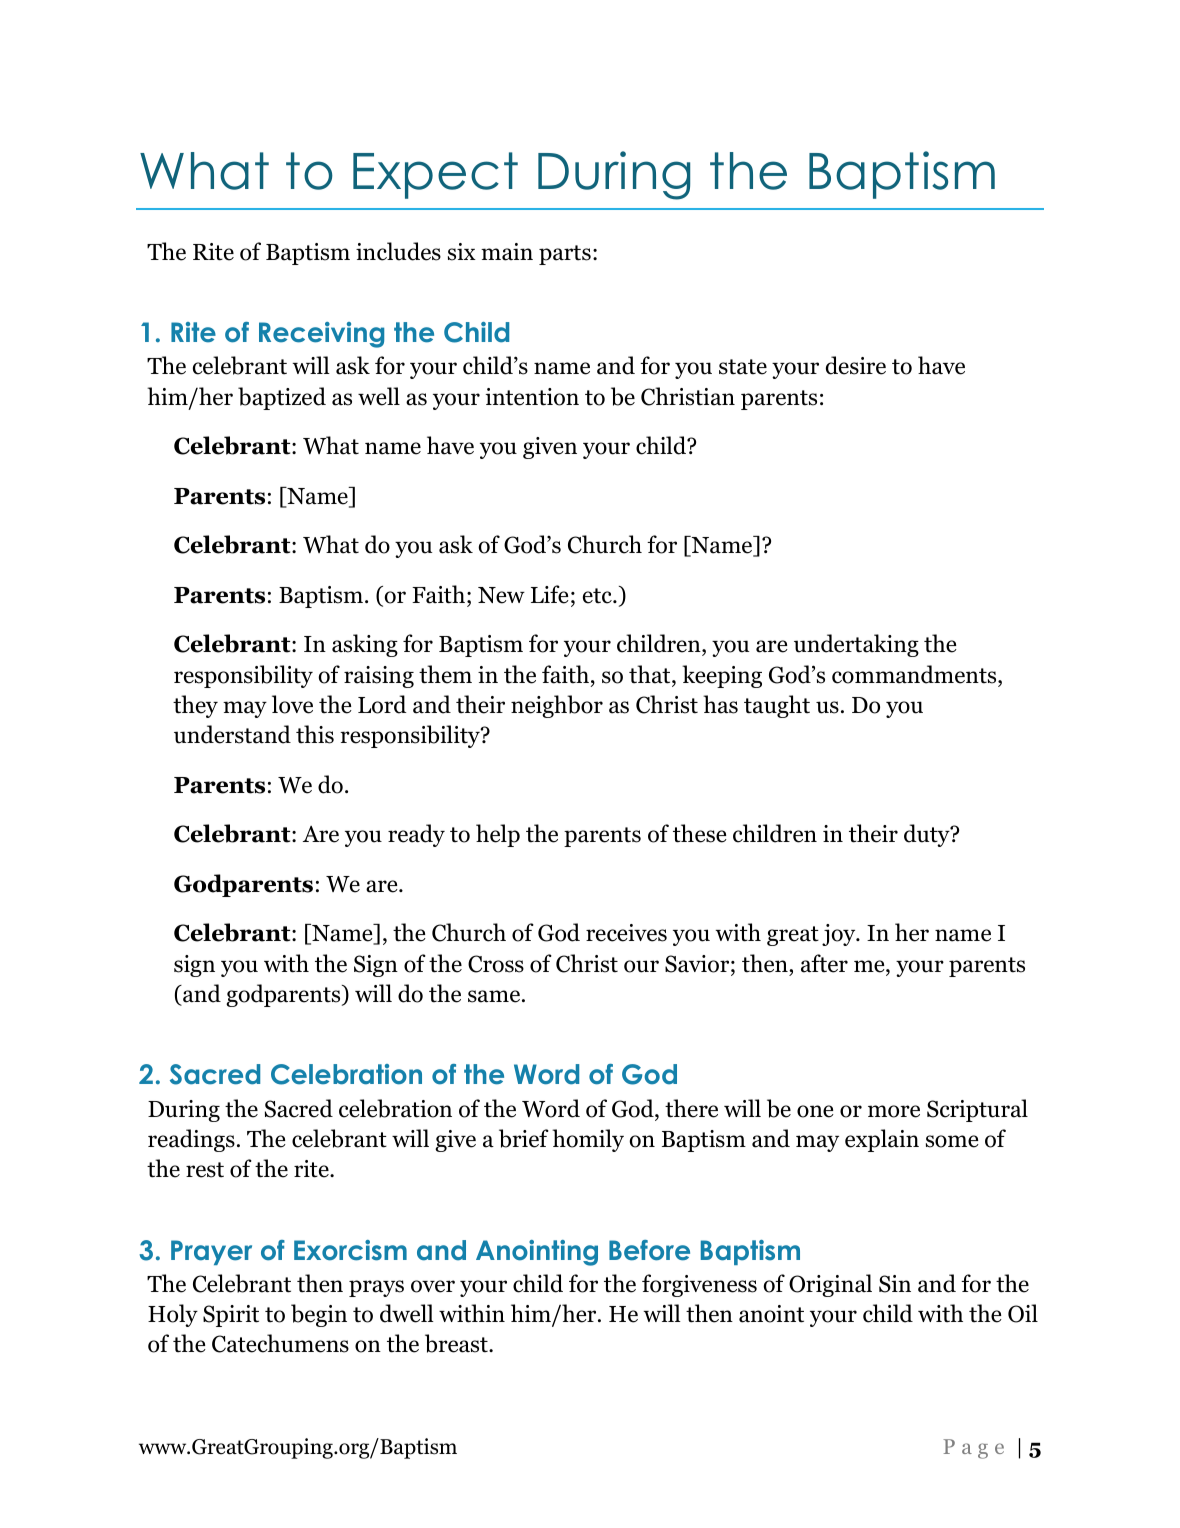 This screenshot has width=1180, height=1528. Describe the element at coordinates (365, 645) in the screenshot. I see `asking` at that location.
